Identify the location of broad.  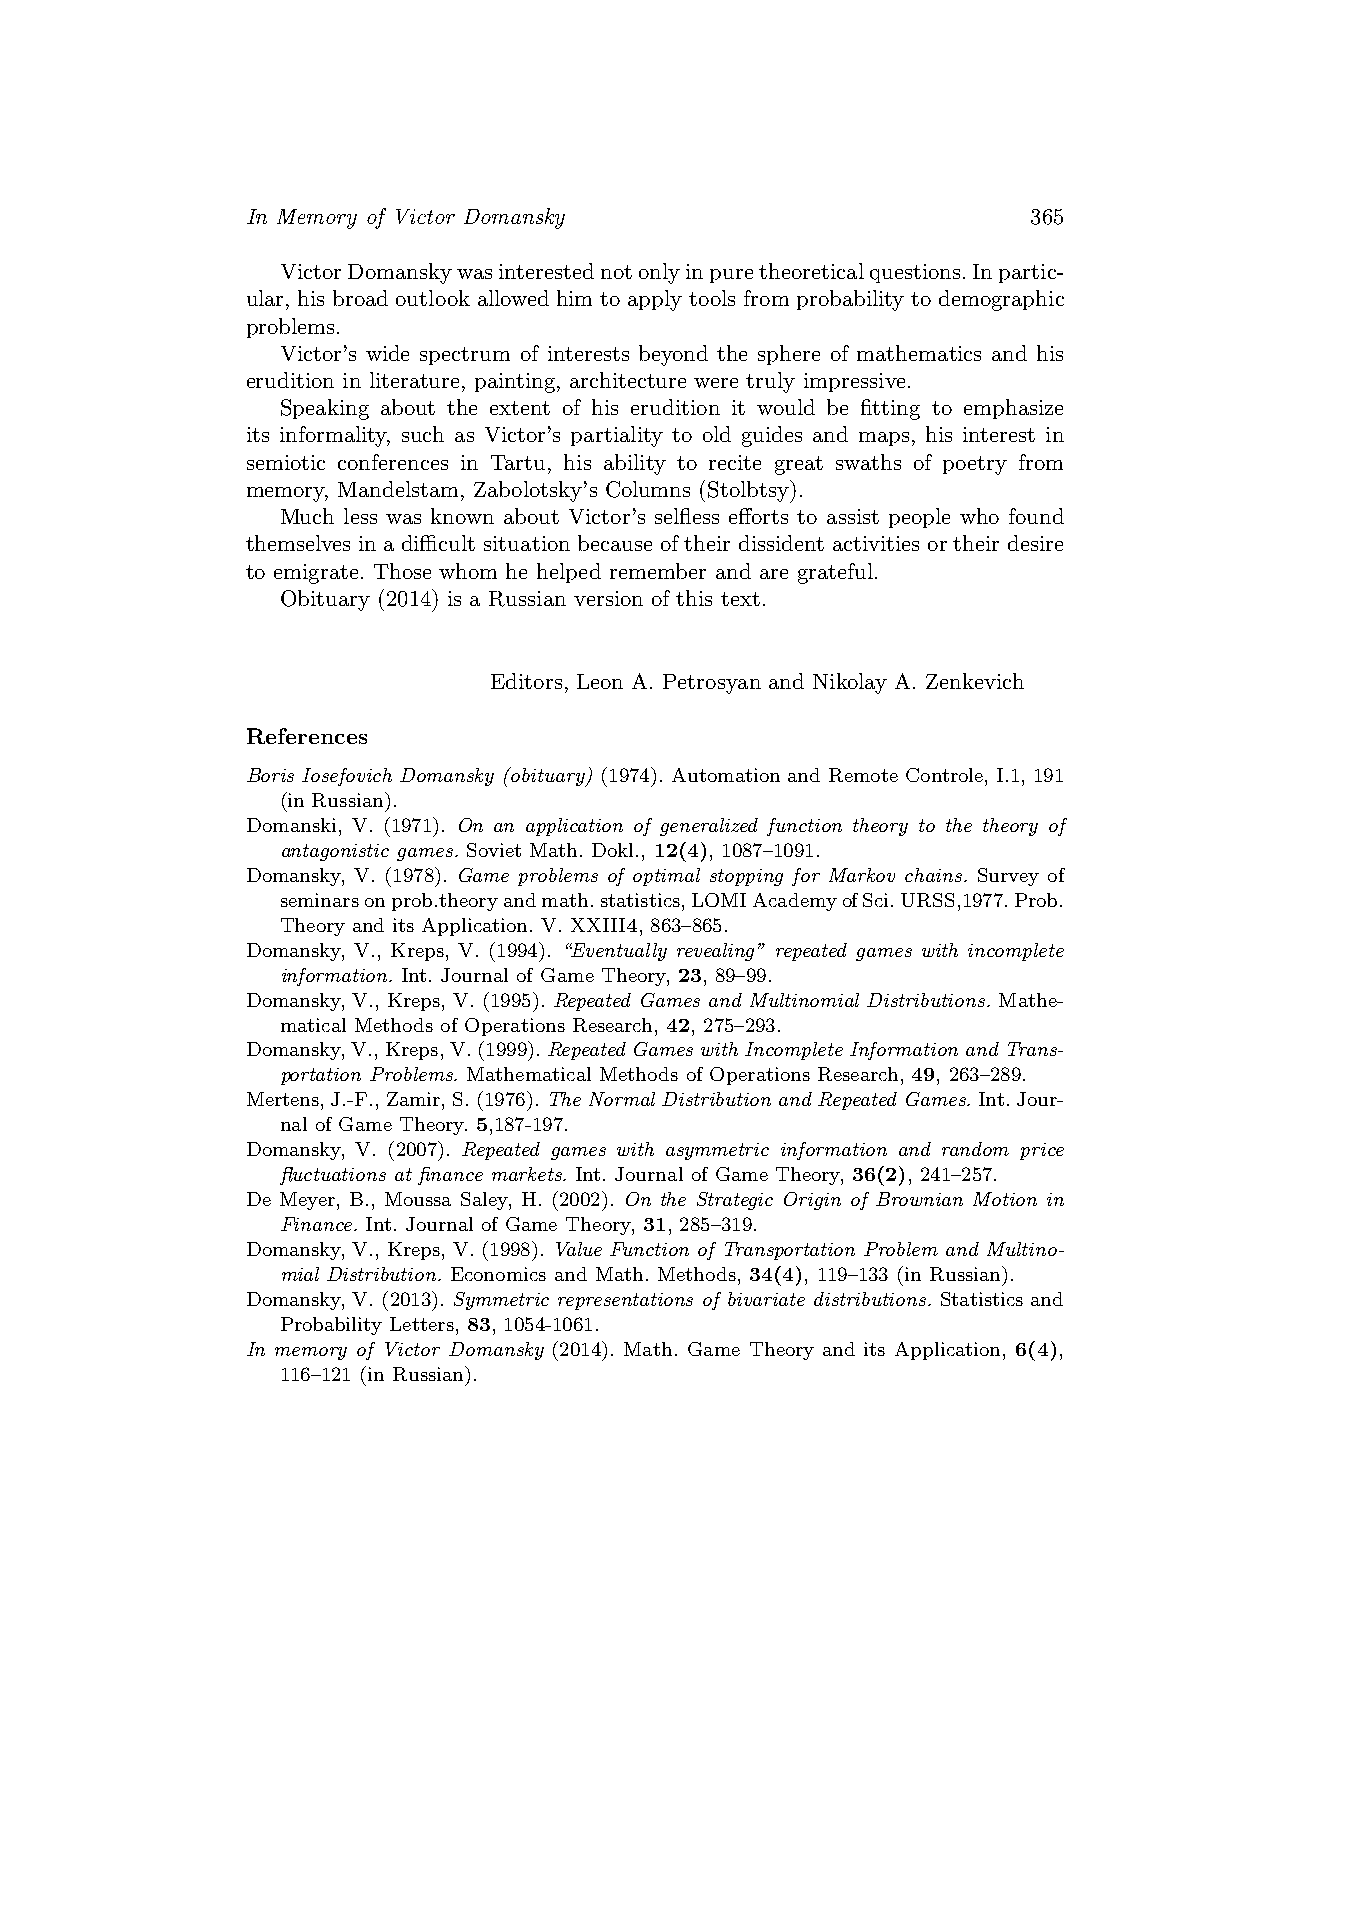
(360, 298).
